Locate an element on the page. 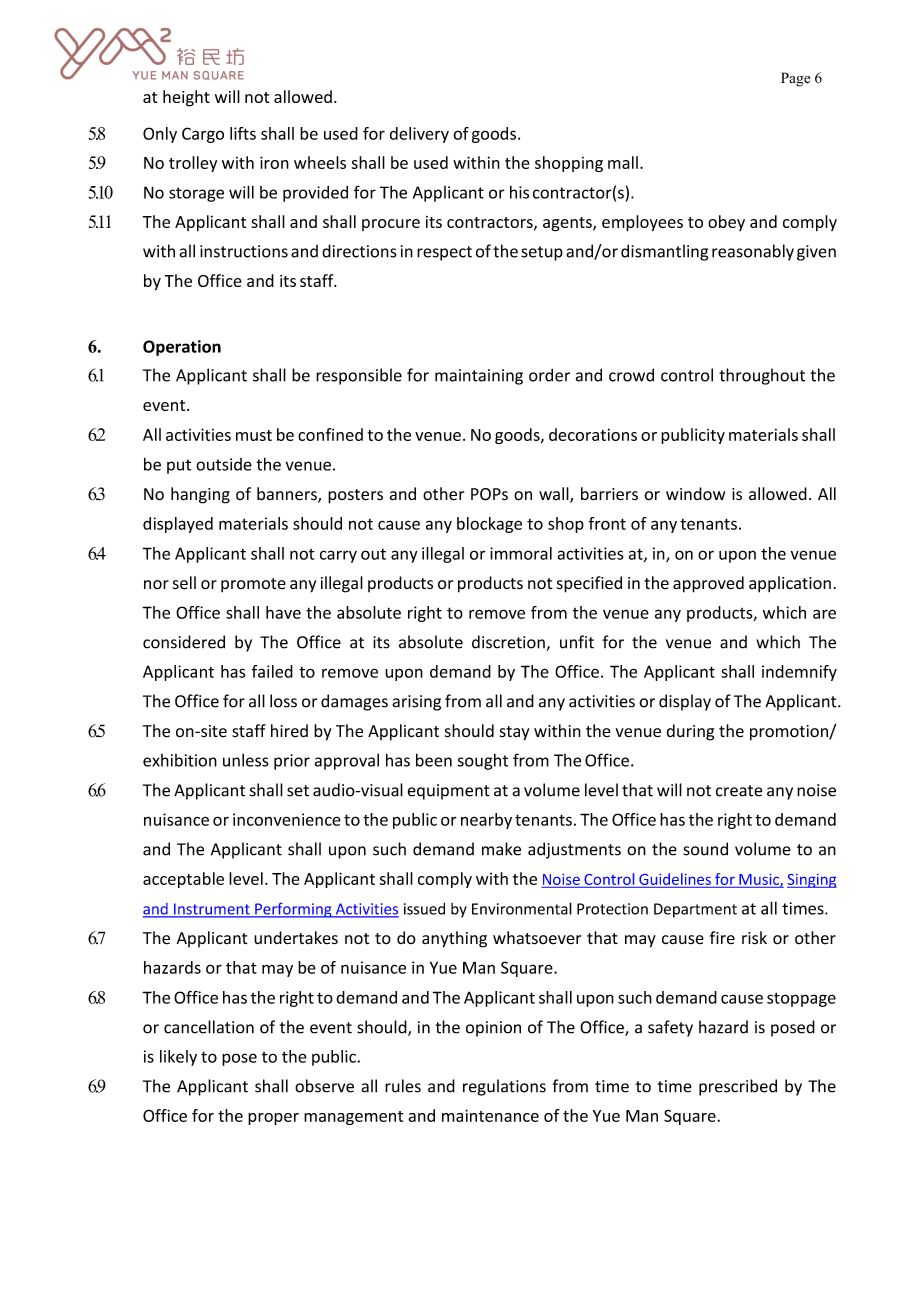  approved is located at coordinates (708, 584).
